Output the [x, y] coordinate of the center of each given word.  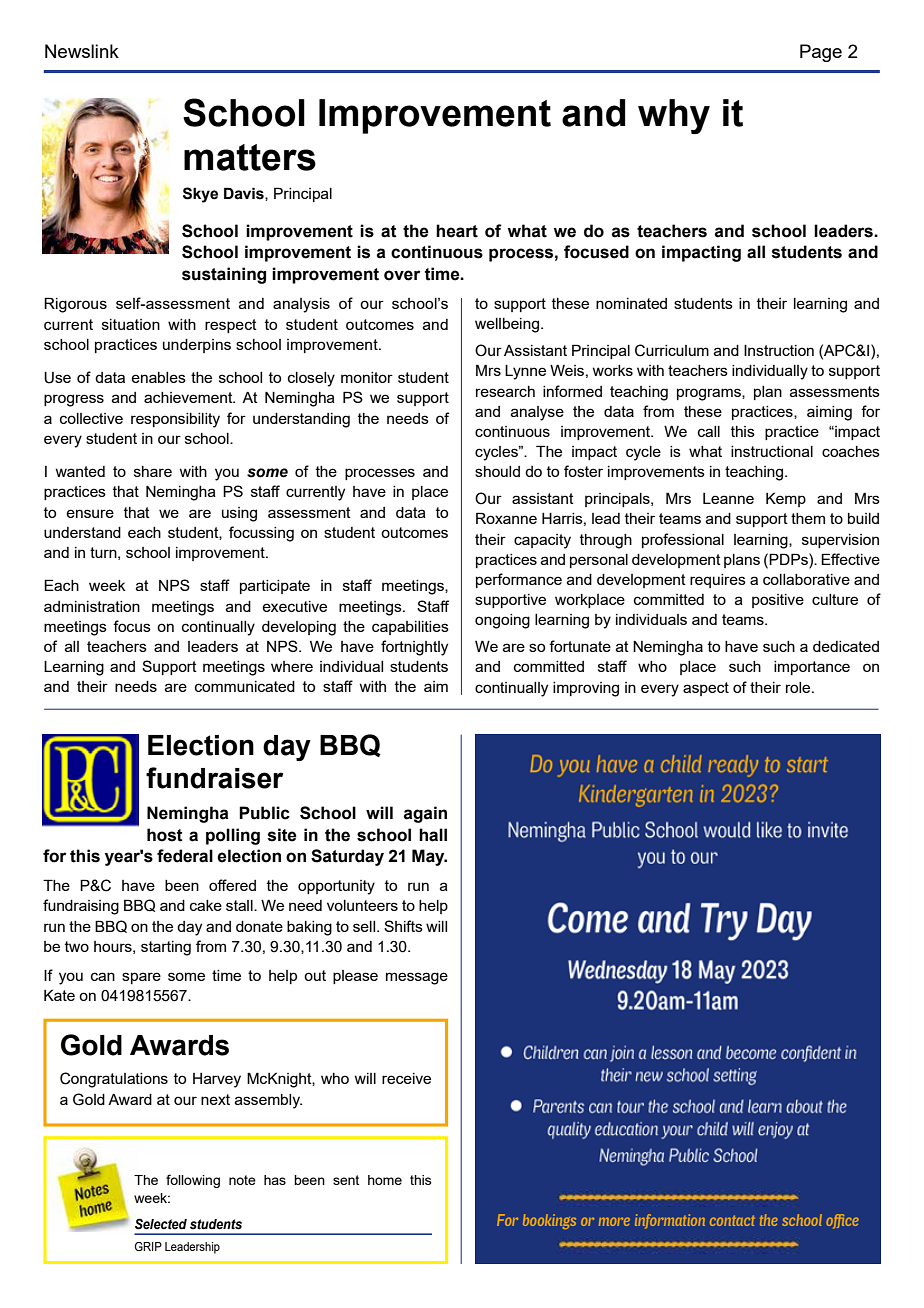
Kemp [786, 499]
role [799, 687]
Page [821, 53]
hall [433, 835]
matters [250, 157]
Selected [161, 1224]
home [385, 1180]
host [165, 835]
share [153, 471]
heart [457, 231]
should [497, 471]
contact [732, 1221]
